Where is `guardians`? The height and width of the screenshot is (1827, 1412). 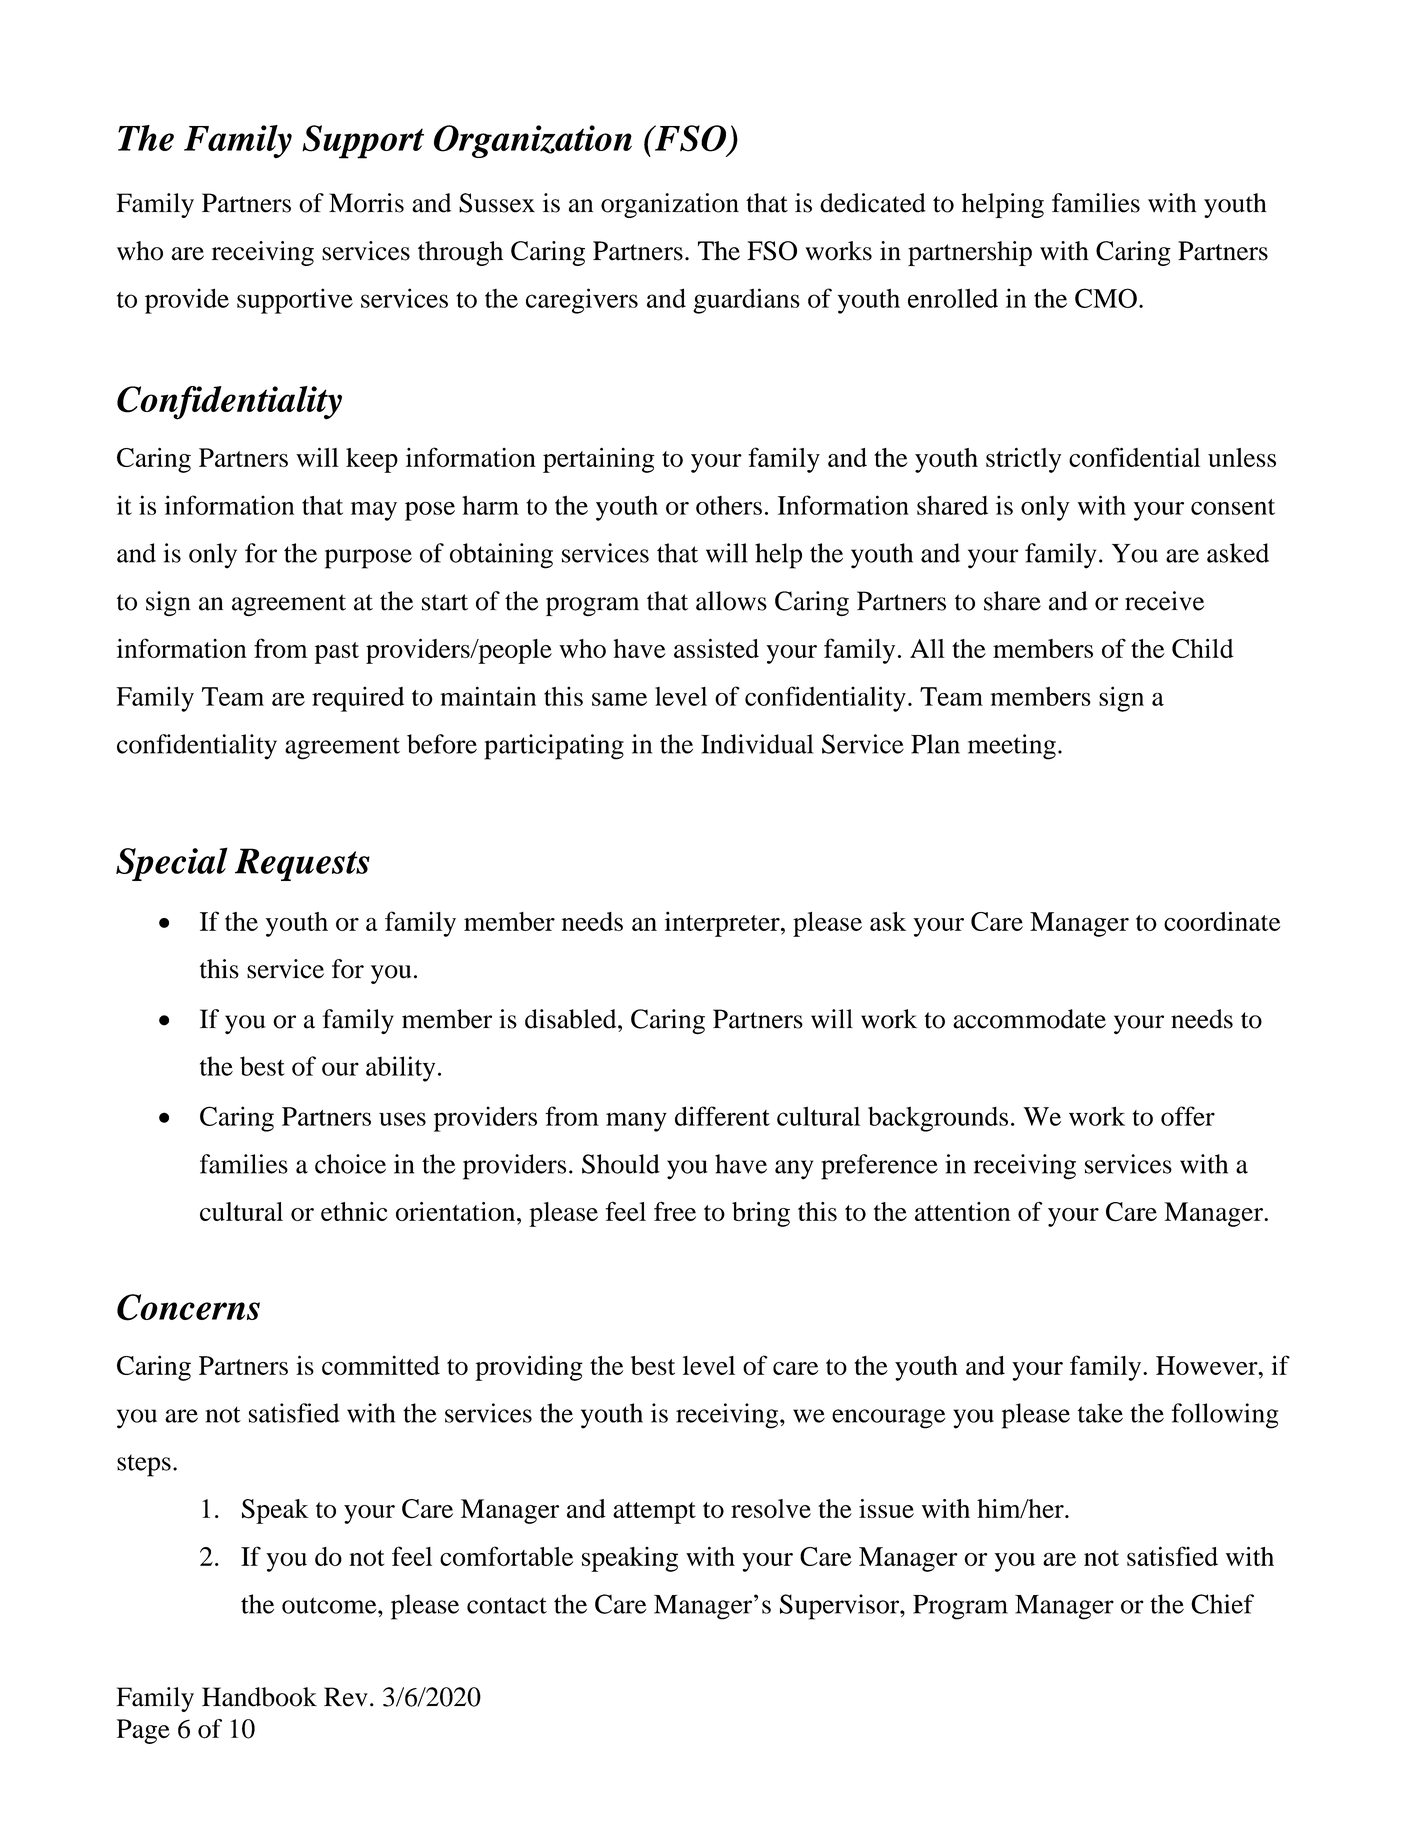 guardians is located at coordinates (746, 301).
